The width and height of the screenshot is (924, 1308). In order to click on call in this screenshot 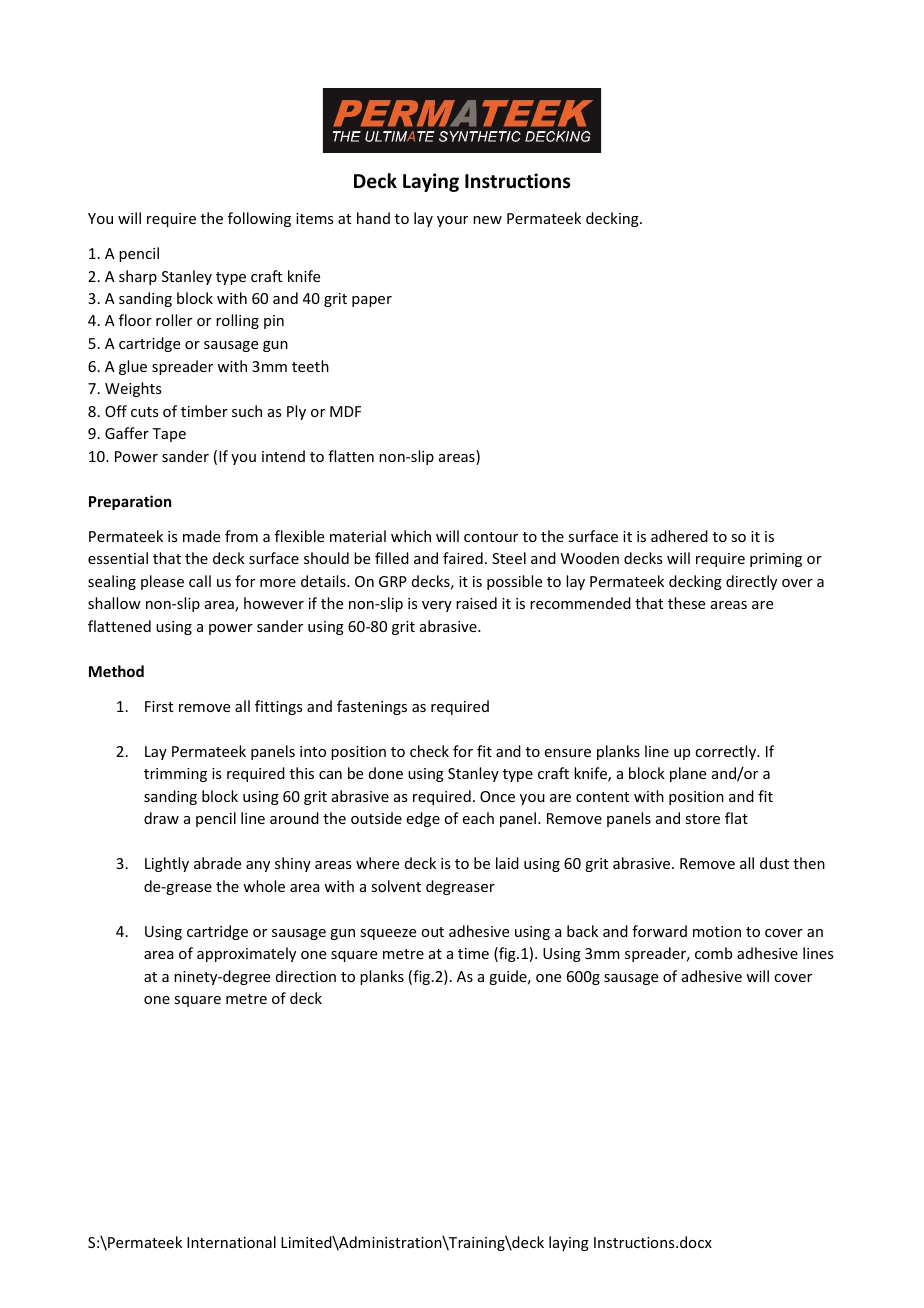, I will do `click(200, 581)`.
